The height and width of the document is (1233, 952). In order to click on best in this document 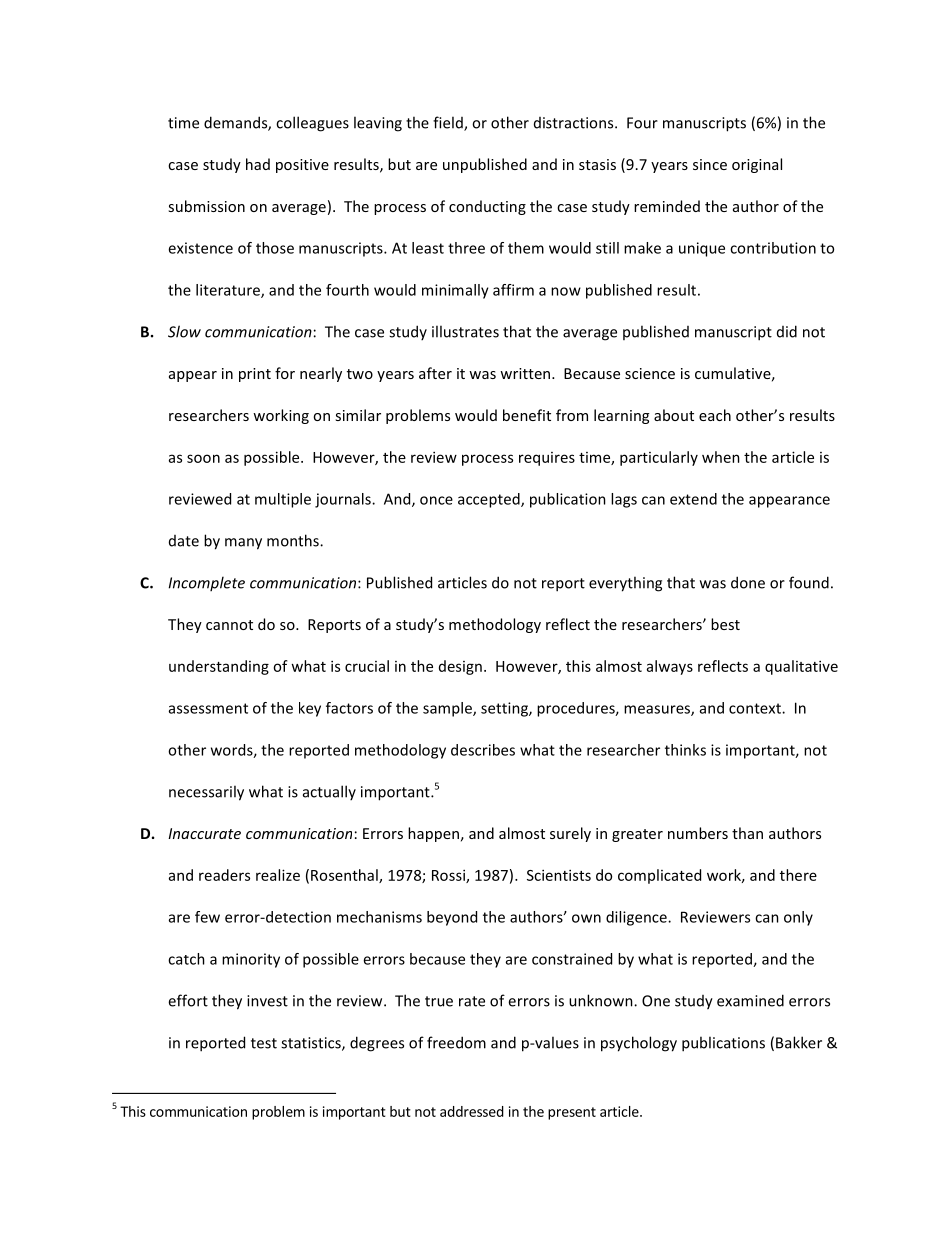, I will do `click(725, 624)`.
